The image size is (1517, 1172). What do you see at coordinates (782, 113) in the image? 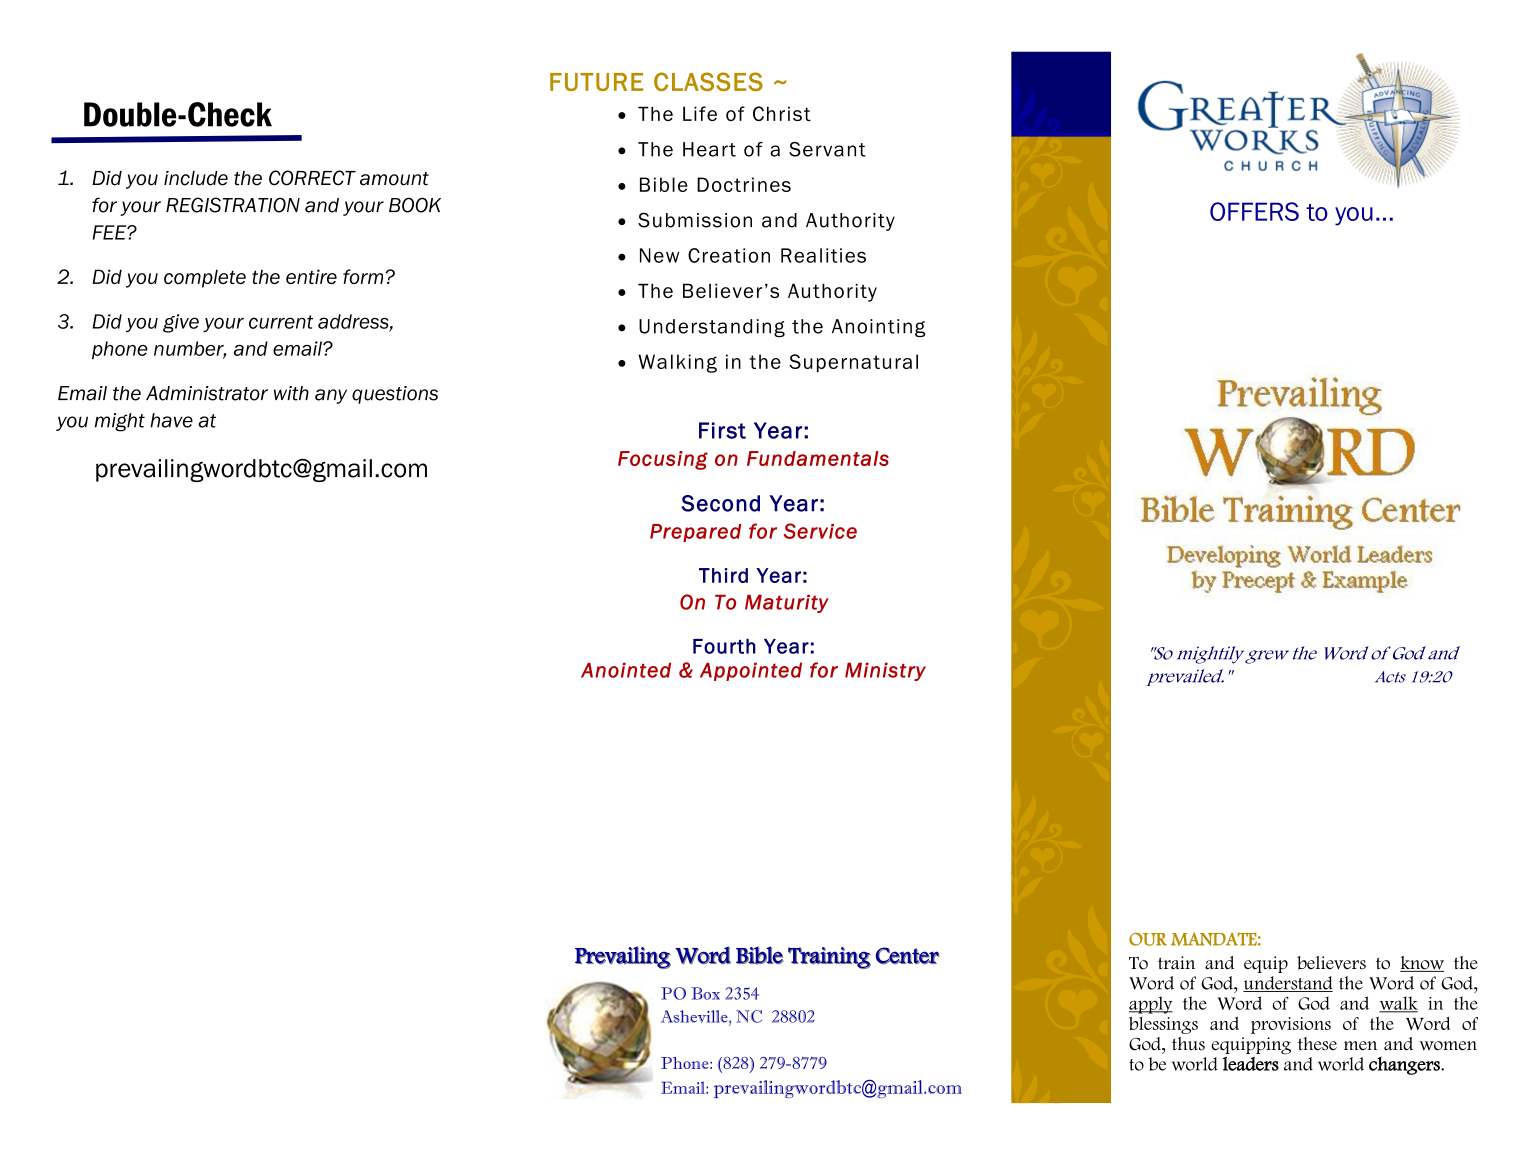
I see `Christ` at bounding box center [782, 113].
